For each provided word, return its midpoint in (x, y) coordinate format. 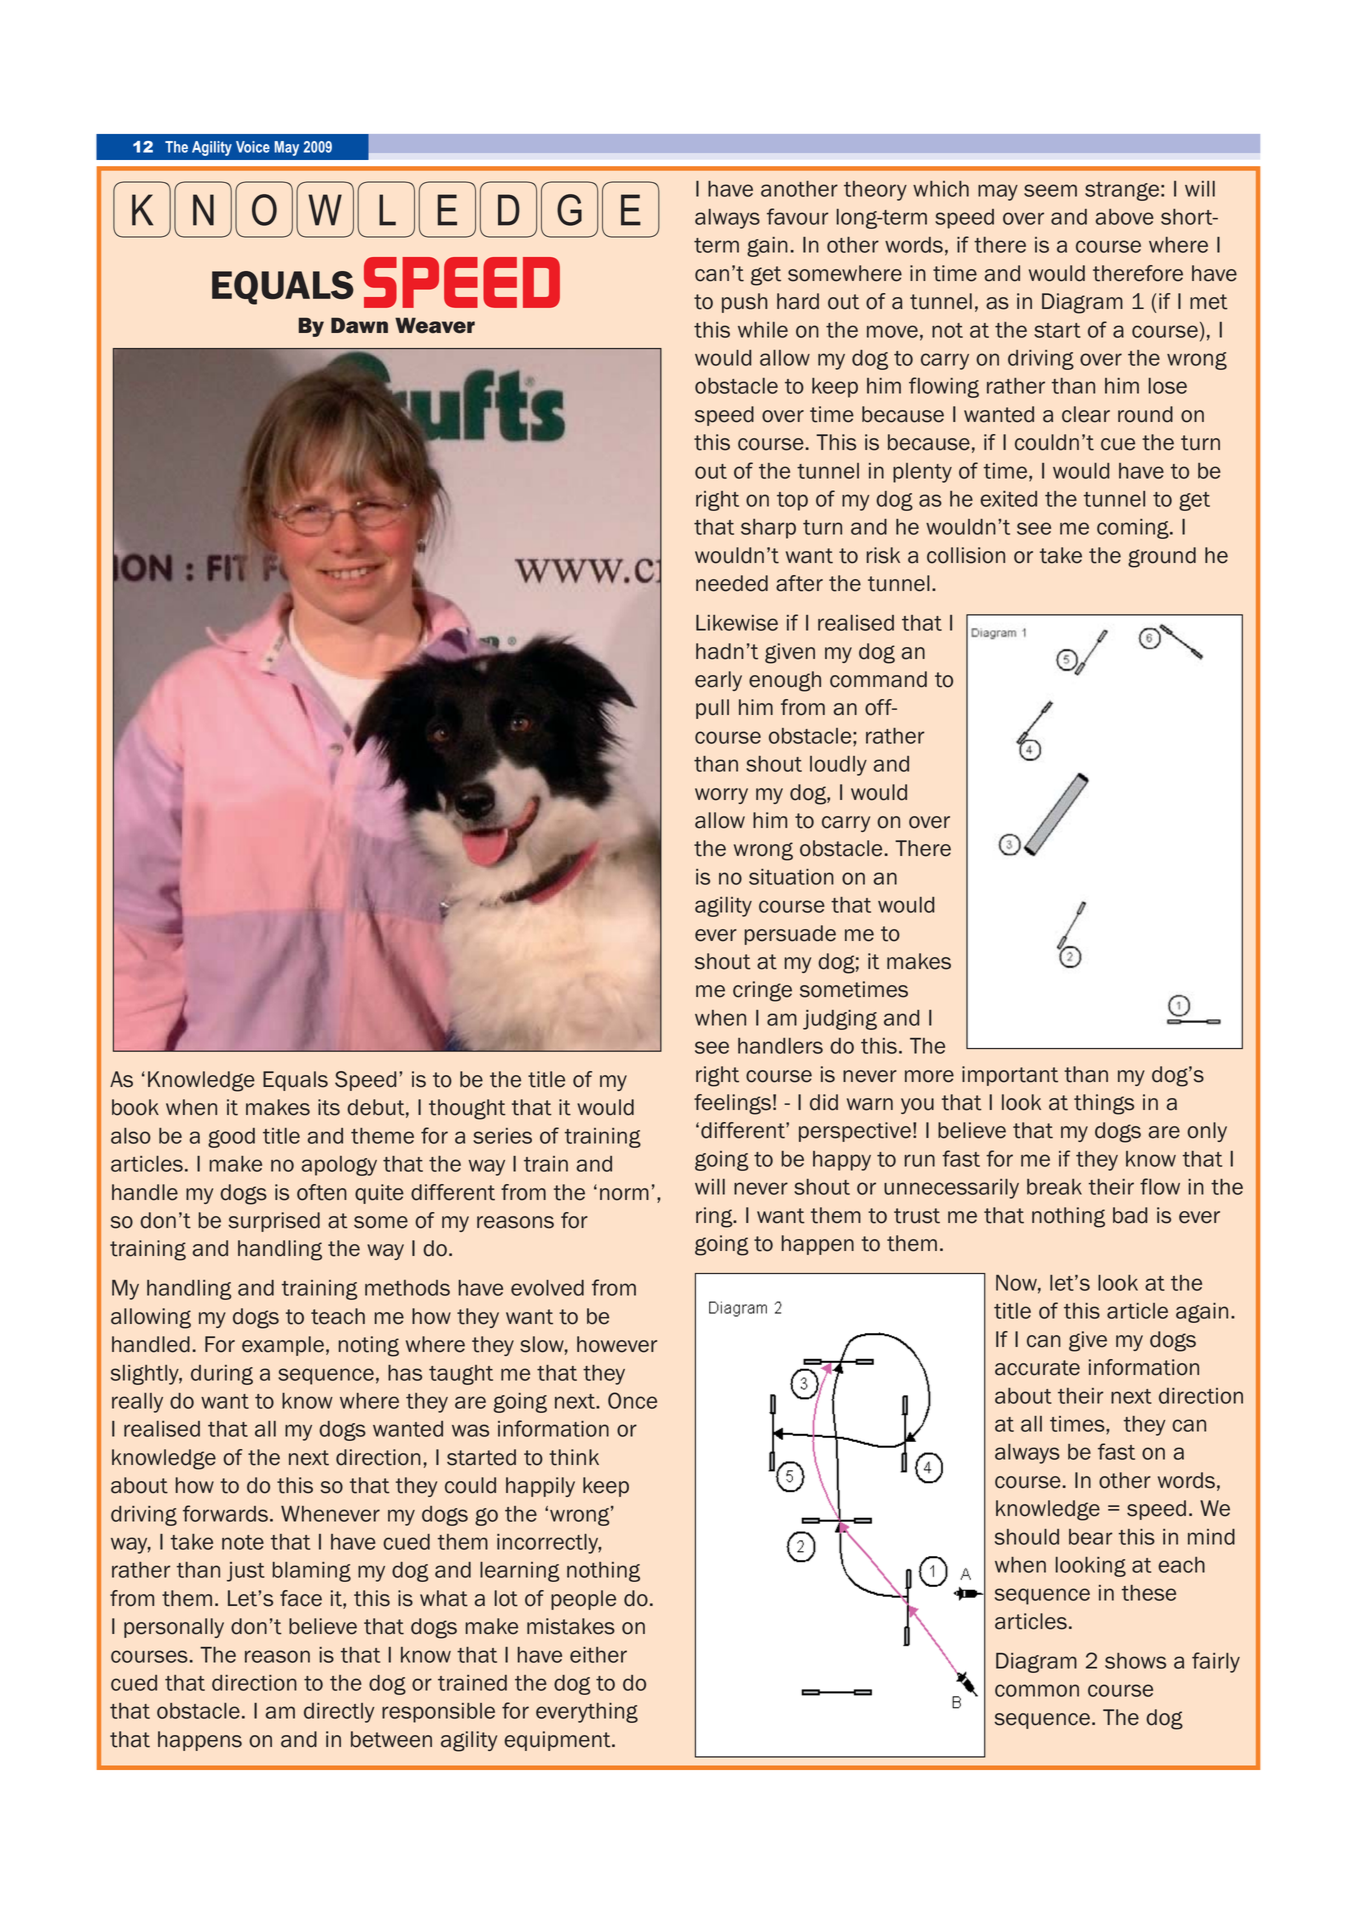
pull (712, 709)
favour (797, 216)
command (878, 679)
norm (624, 1194)
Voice (253, 147)
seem (1050, 190)
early (718, 681)
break (1054, 1187)
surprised (274, 1222)
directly (339, 1713)
